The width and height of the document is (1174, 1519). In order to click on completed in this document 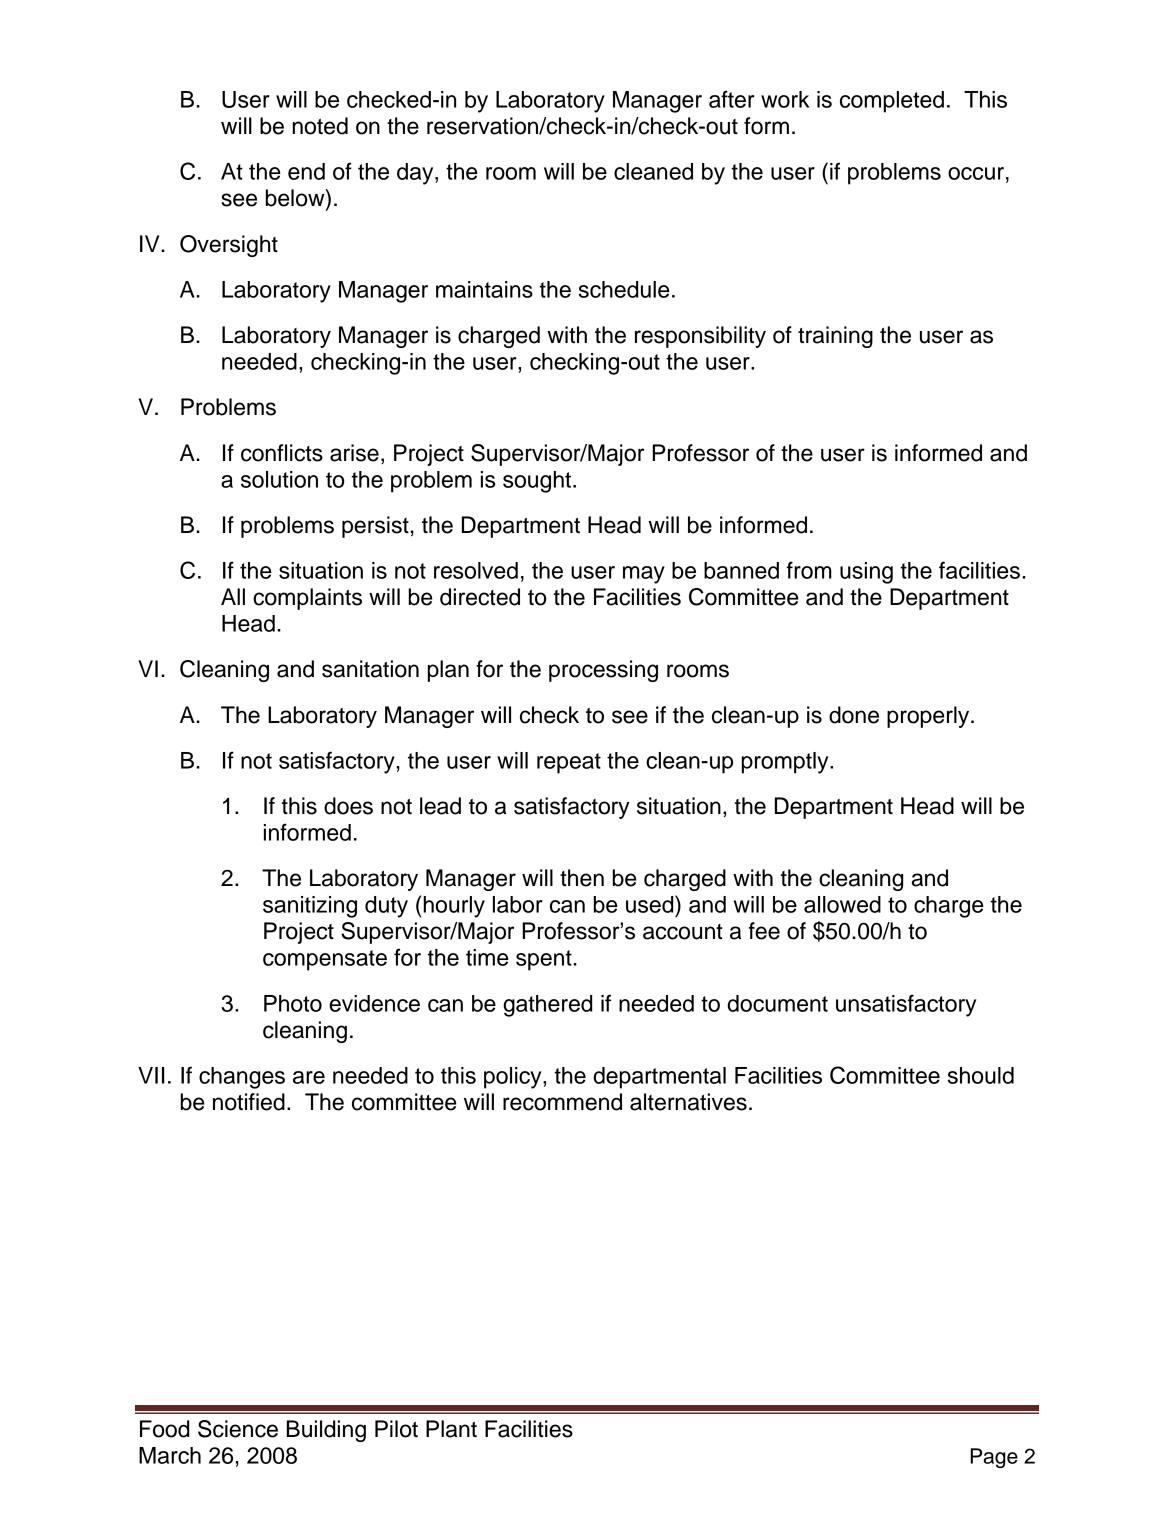, I will do `click(892, 102)`.
